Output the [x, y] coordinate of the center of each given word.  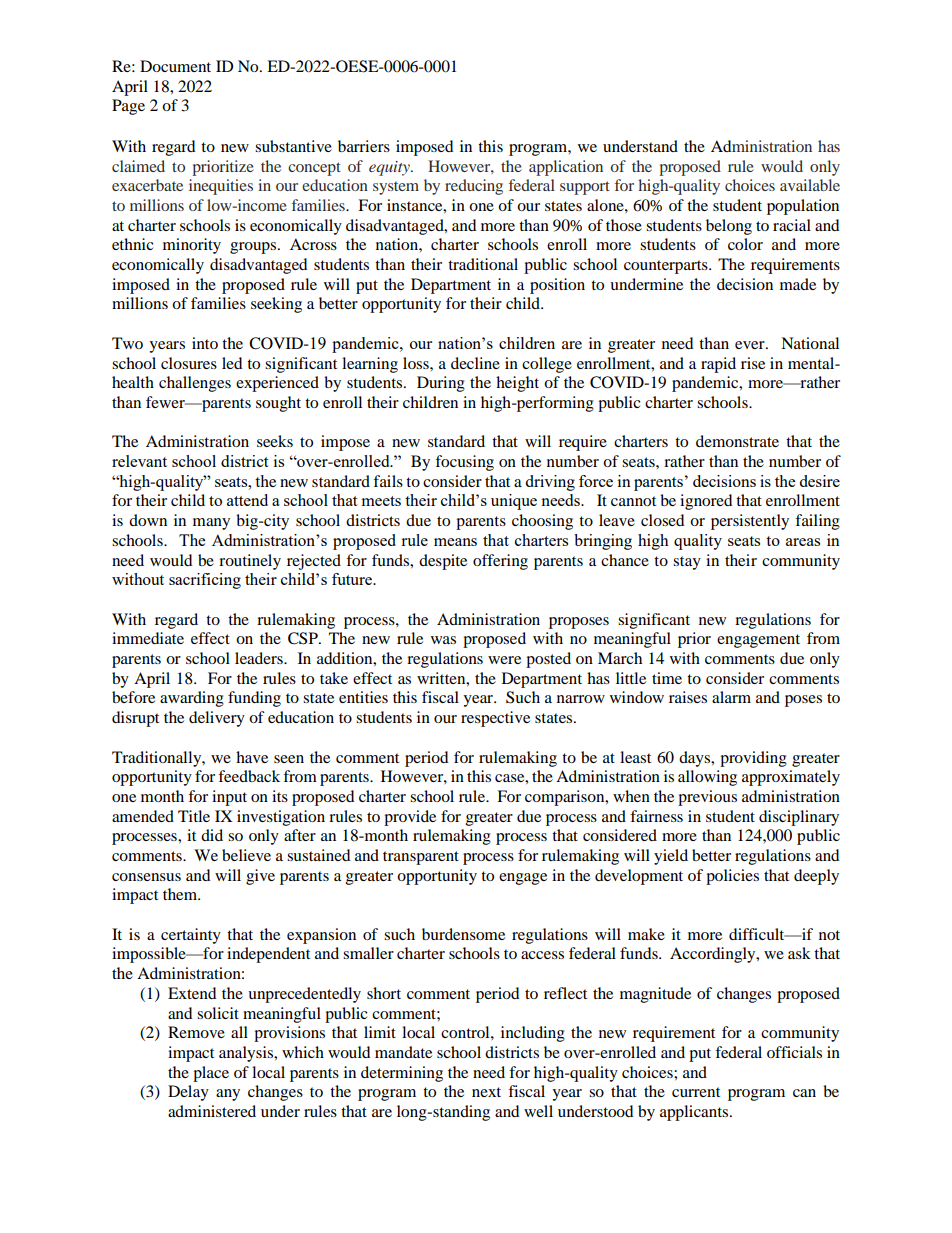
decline [475, 363]
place [211, 1074]
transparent [421, 858]
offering [500, 562]
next [486, 1092]
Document [175, 66]
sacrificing [205, 581]
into [205, 343]
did [212, 835]
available [810, 185]
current [696, 1092]
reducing [474, 187]
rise [753, 363]
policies [732, 877]
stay [687, 563]
